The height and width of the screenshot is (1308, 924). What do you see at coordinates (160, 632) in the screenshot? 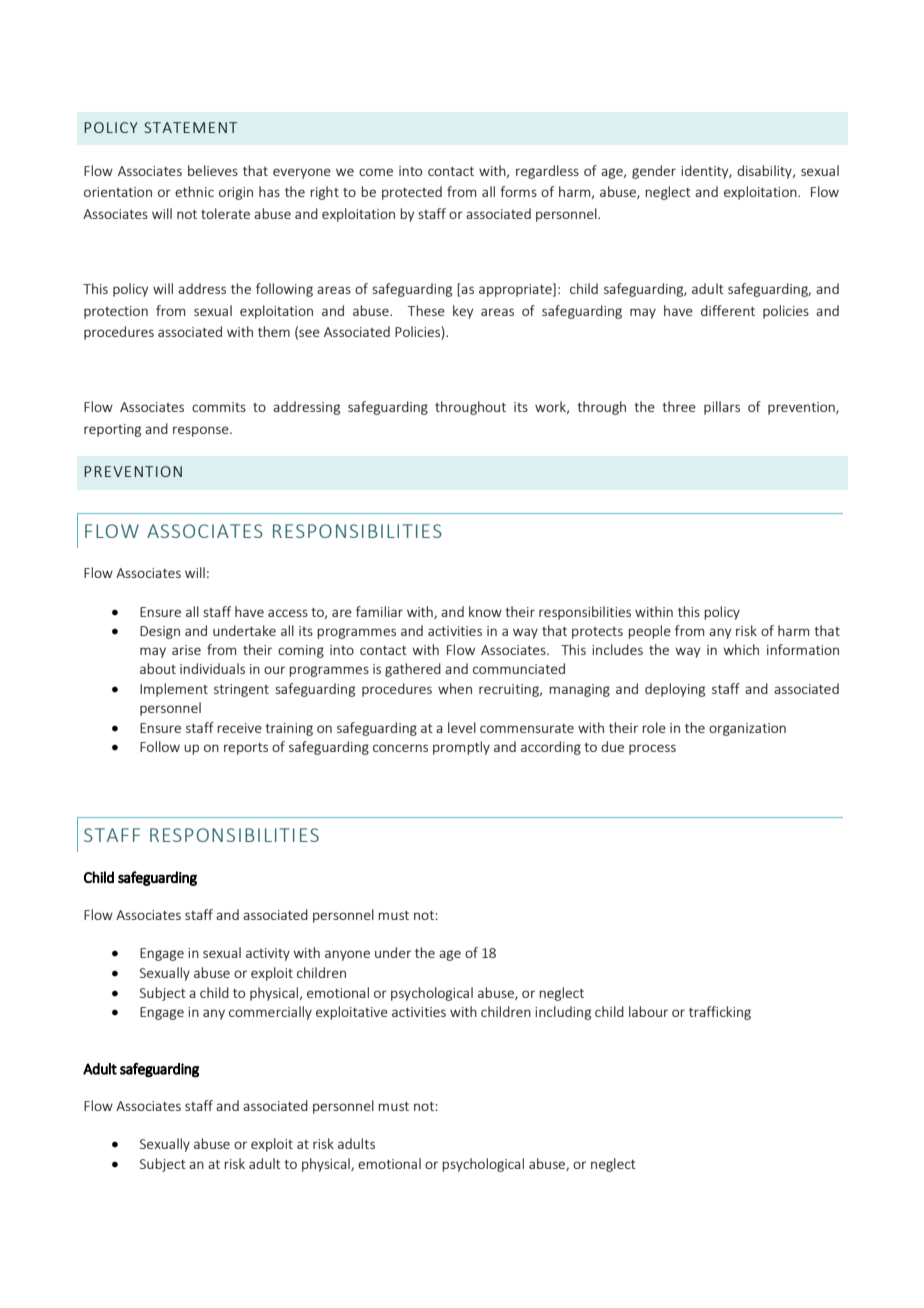
I see `Design` at bounding box center [160, 632].
